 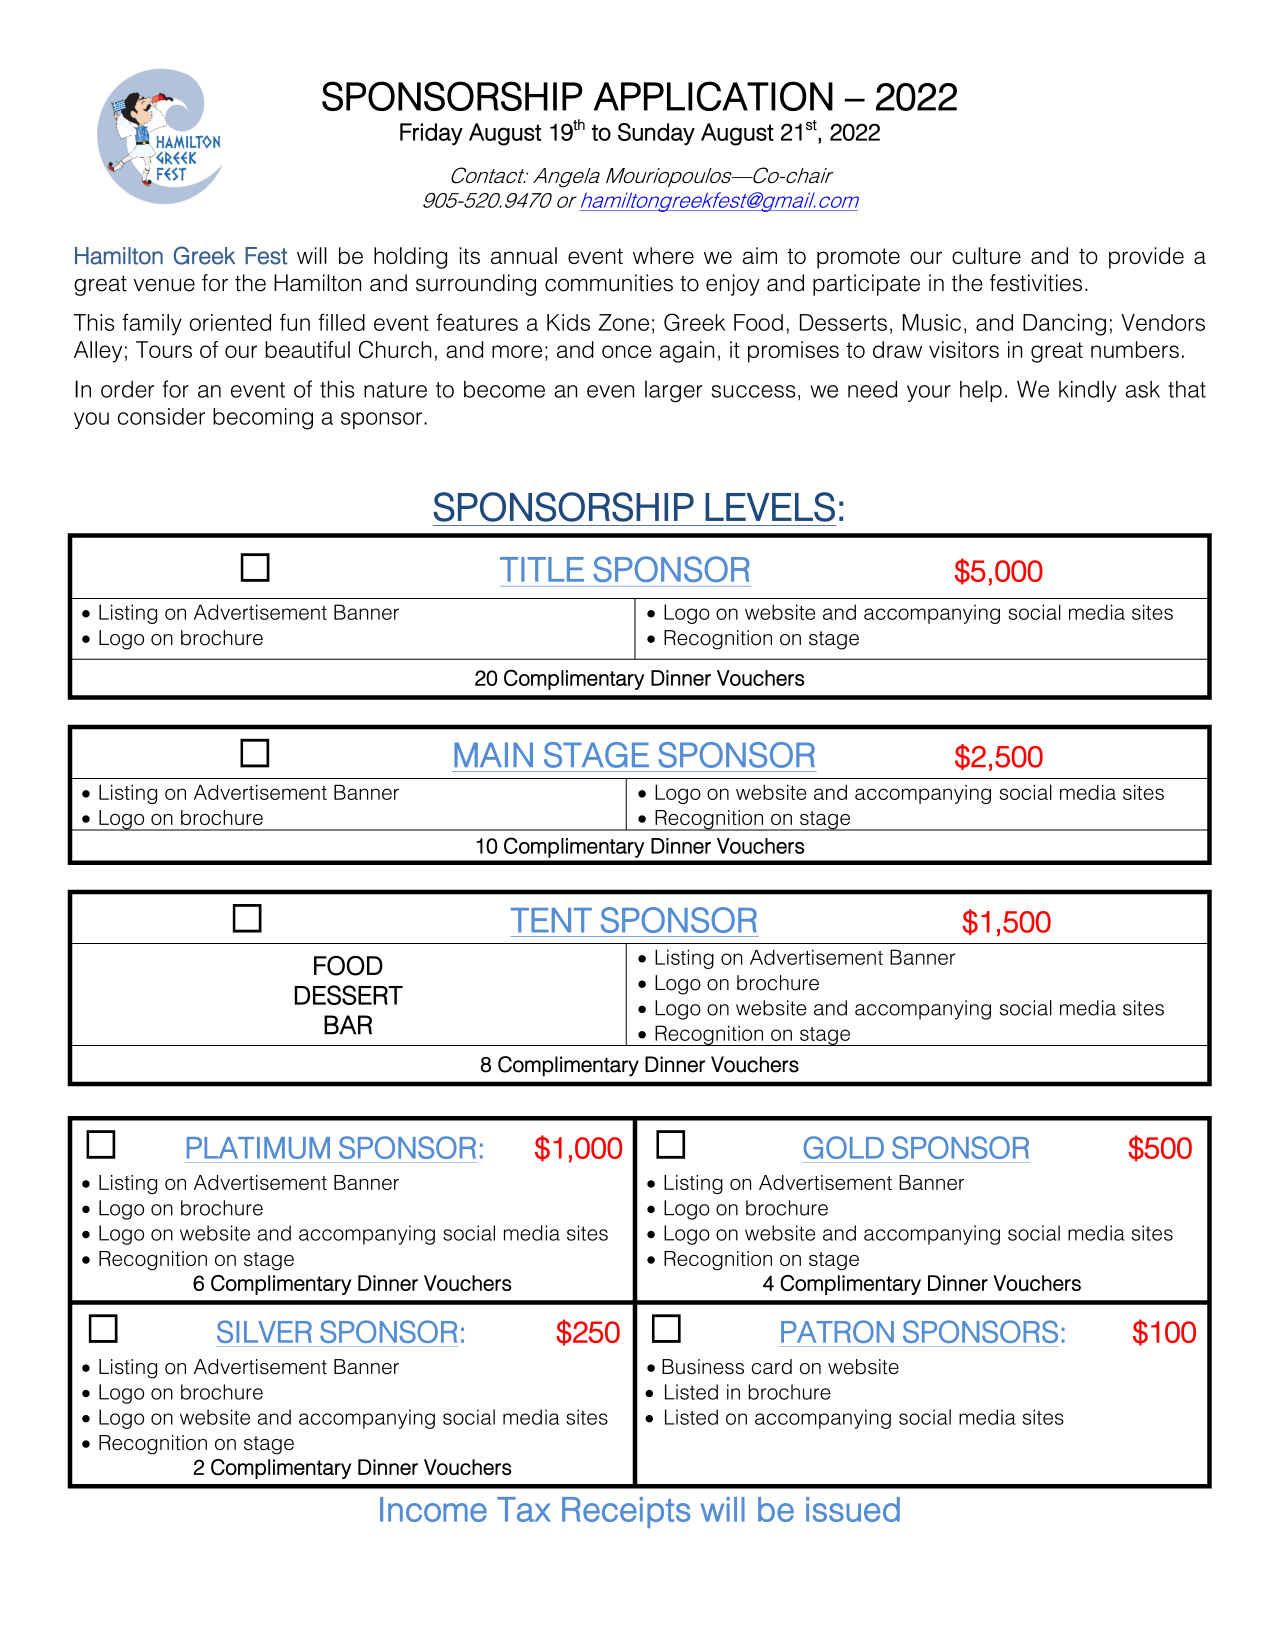 I want to click on Sunday, so click(x=656, y=134).
